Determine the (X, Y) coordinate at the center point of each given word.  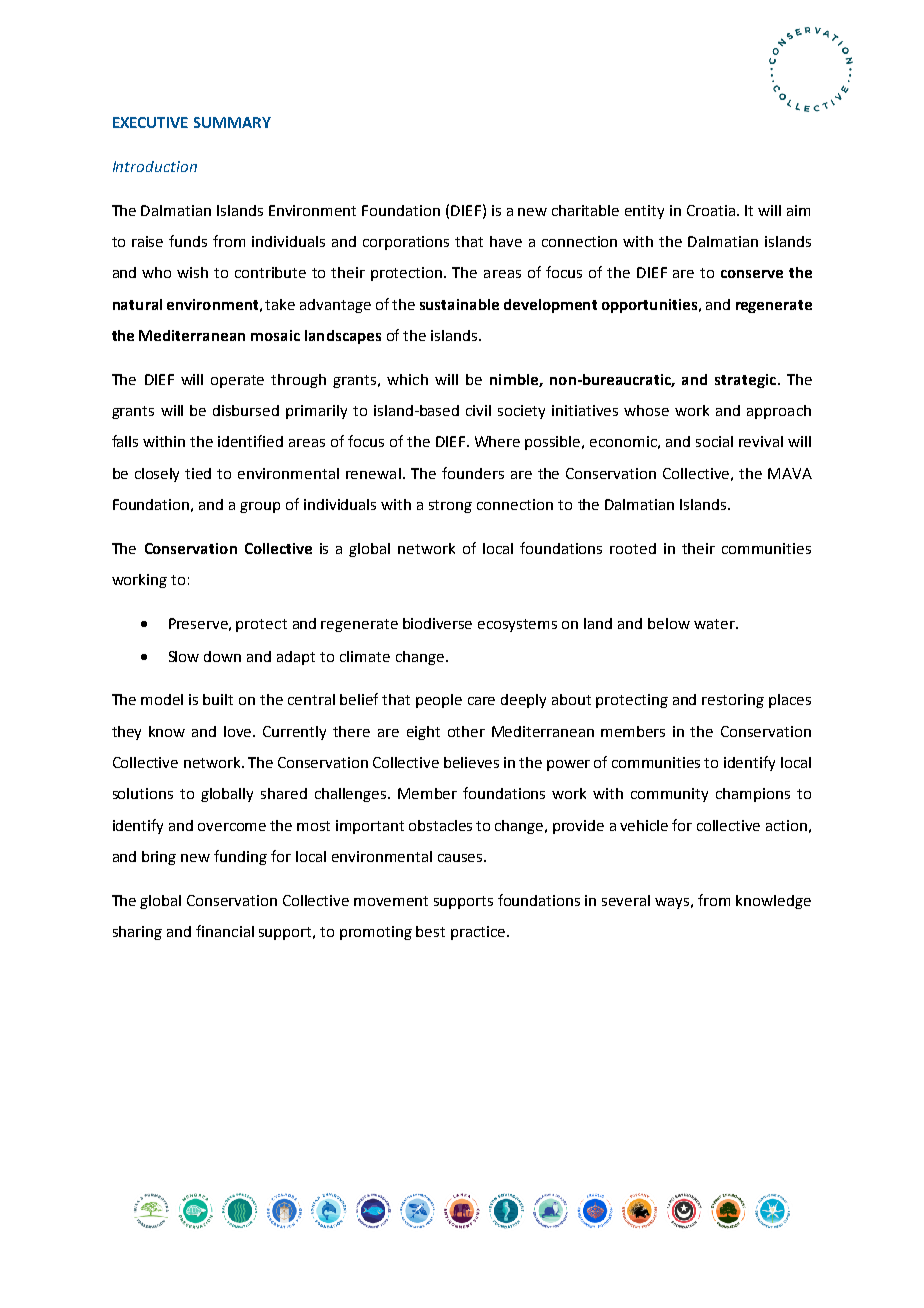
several (626, 900)
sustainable (459, 304)
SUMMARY (232, 122)
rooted (633, 548)
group (260, 507)
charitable (585, 210)
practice (479, 933)
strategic (745, 381)
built (218, 699)
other (466, 731)
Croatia (712, 210)
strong (450, 506)
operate (237, 381)
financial (225, 931)
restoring (733, 701)
